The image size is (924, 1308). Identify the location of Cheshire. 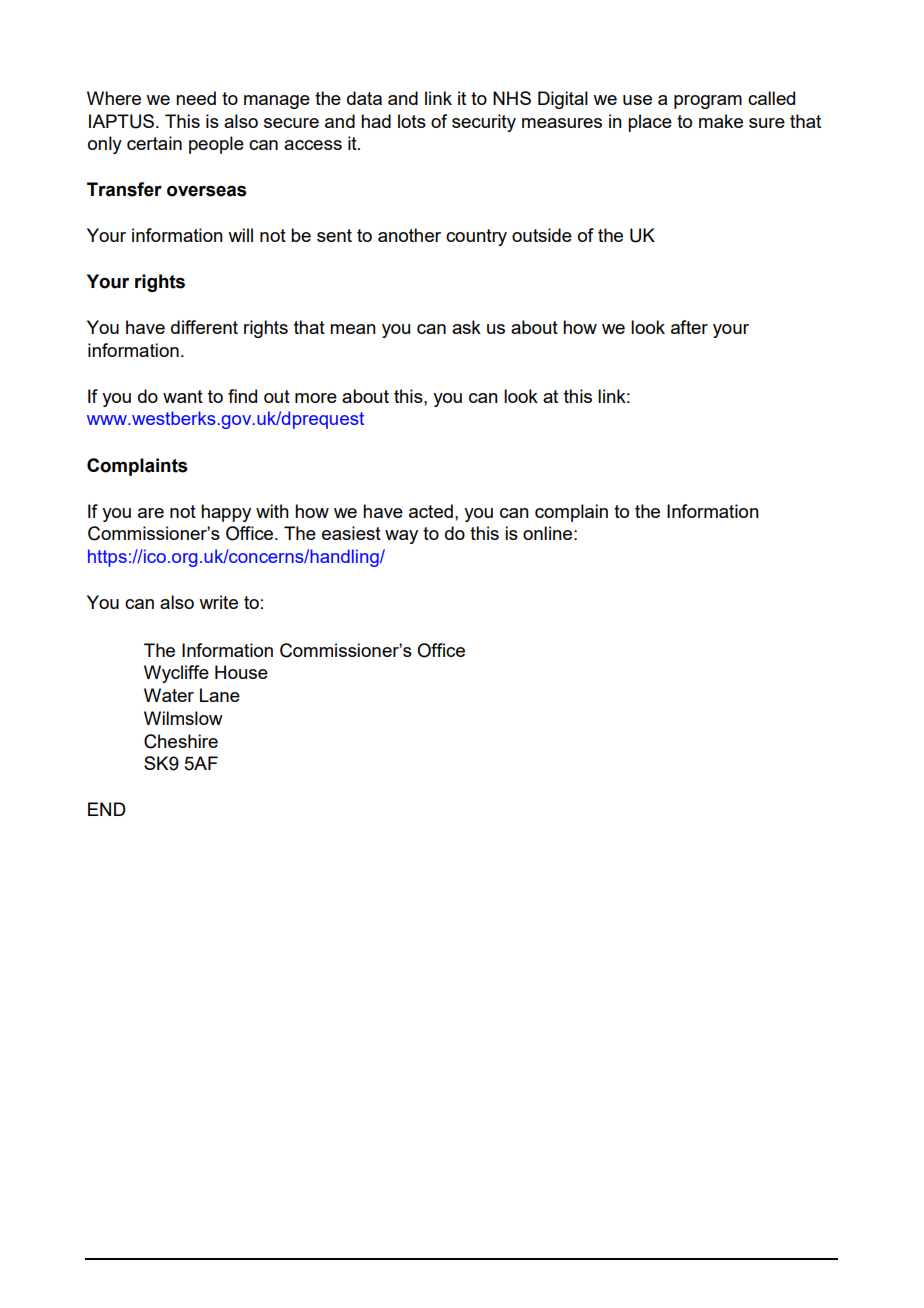
(181, 741).
